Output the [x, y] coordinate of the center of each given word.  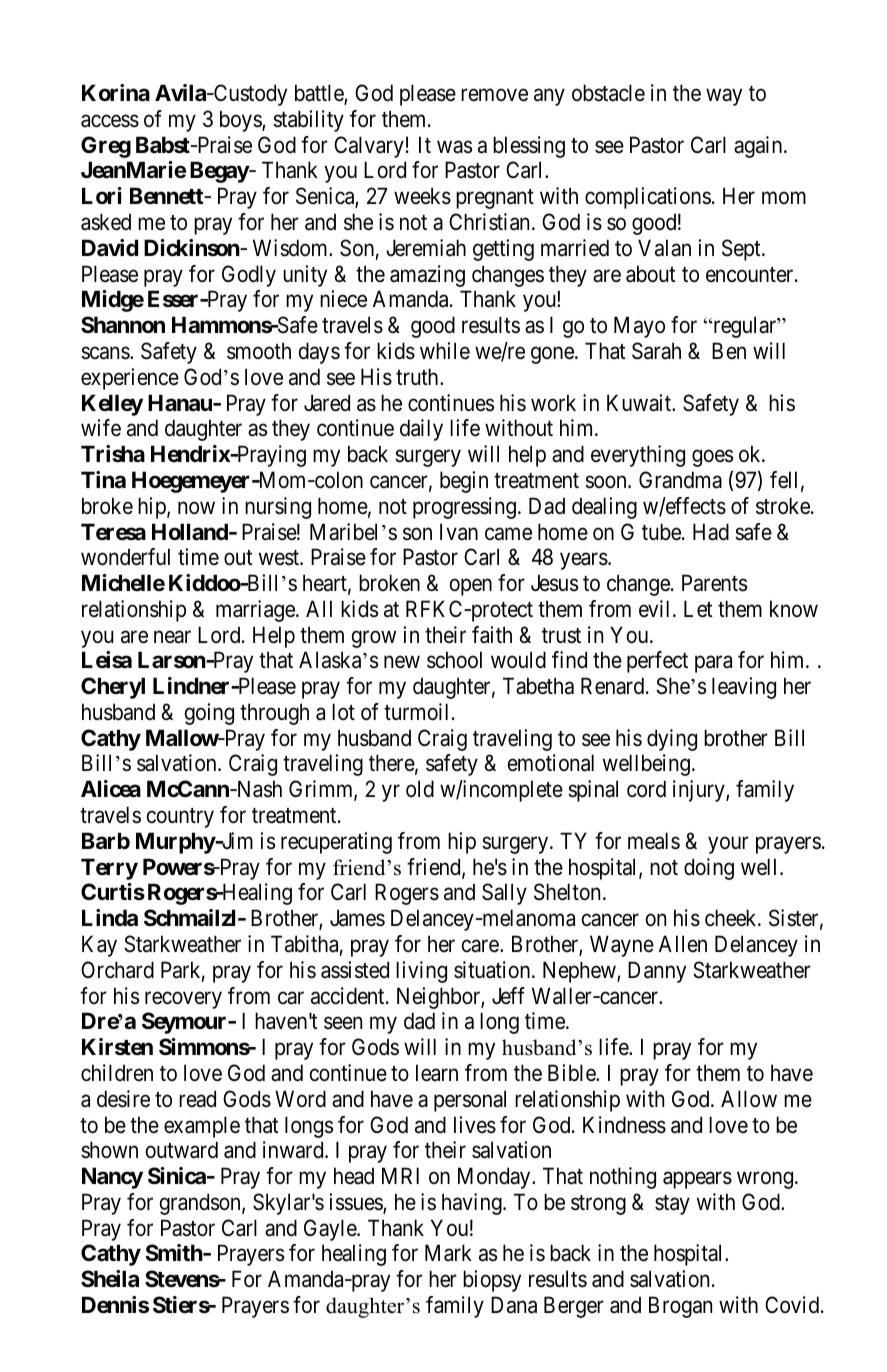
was [454, 147]
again [759, 147]
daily [421, 430]
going [209, 714]
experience [130, 379]
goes [712, 458]
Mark [448, 1253]
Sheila [110, 1279]
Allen [683, 944]
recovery [183, 1000]
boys [241, 121]
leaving [744, 688]
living [421, 972]
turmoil [416, 712]
